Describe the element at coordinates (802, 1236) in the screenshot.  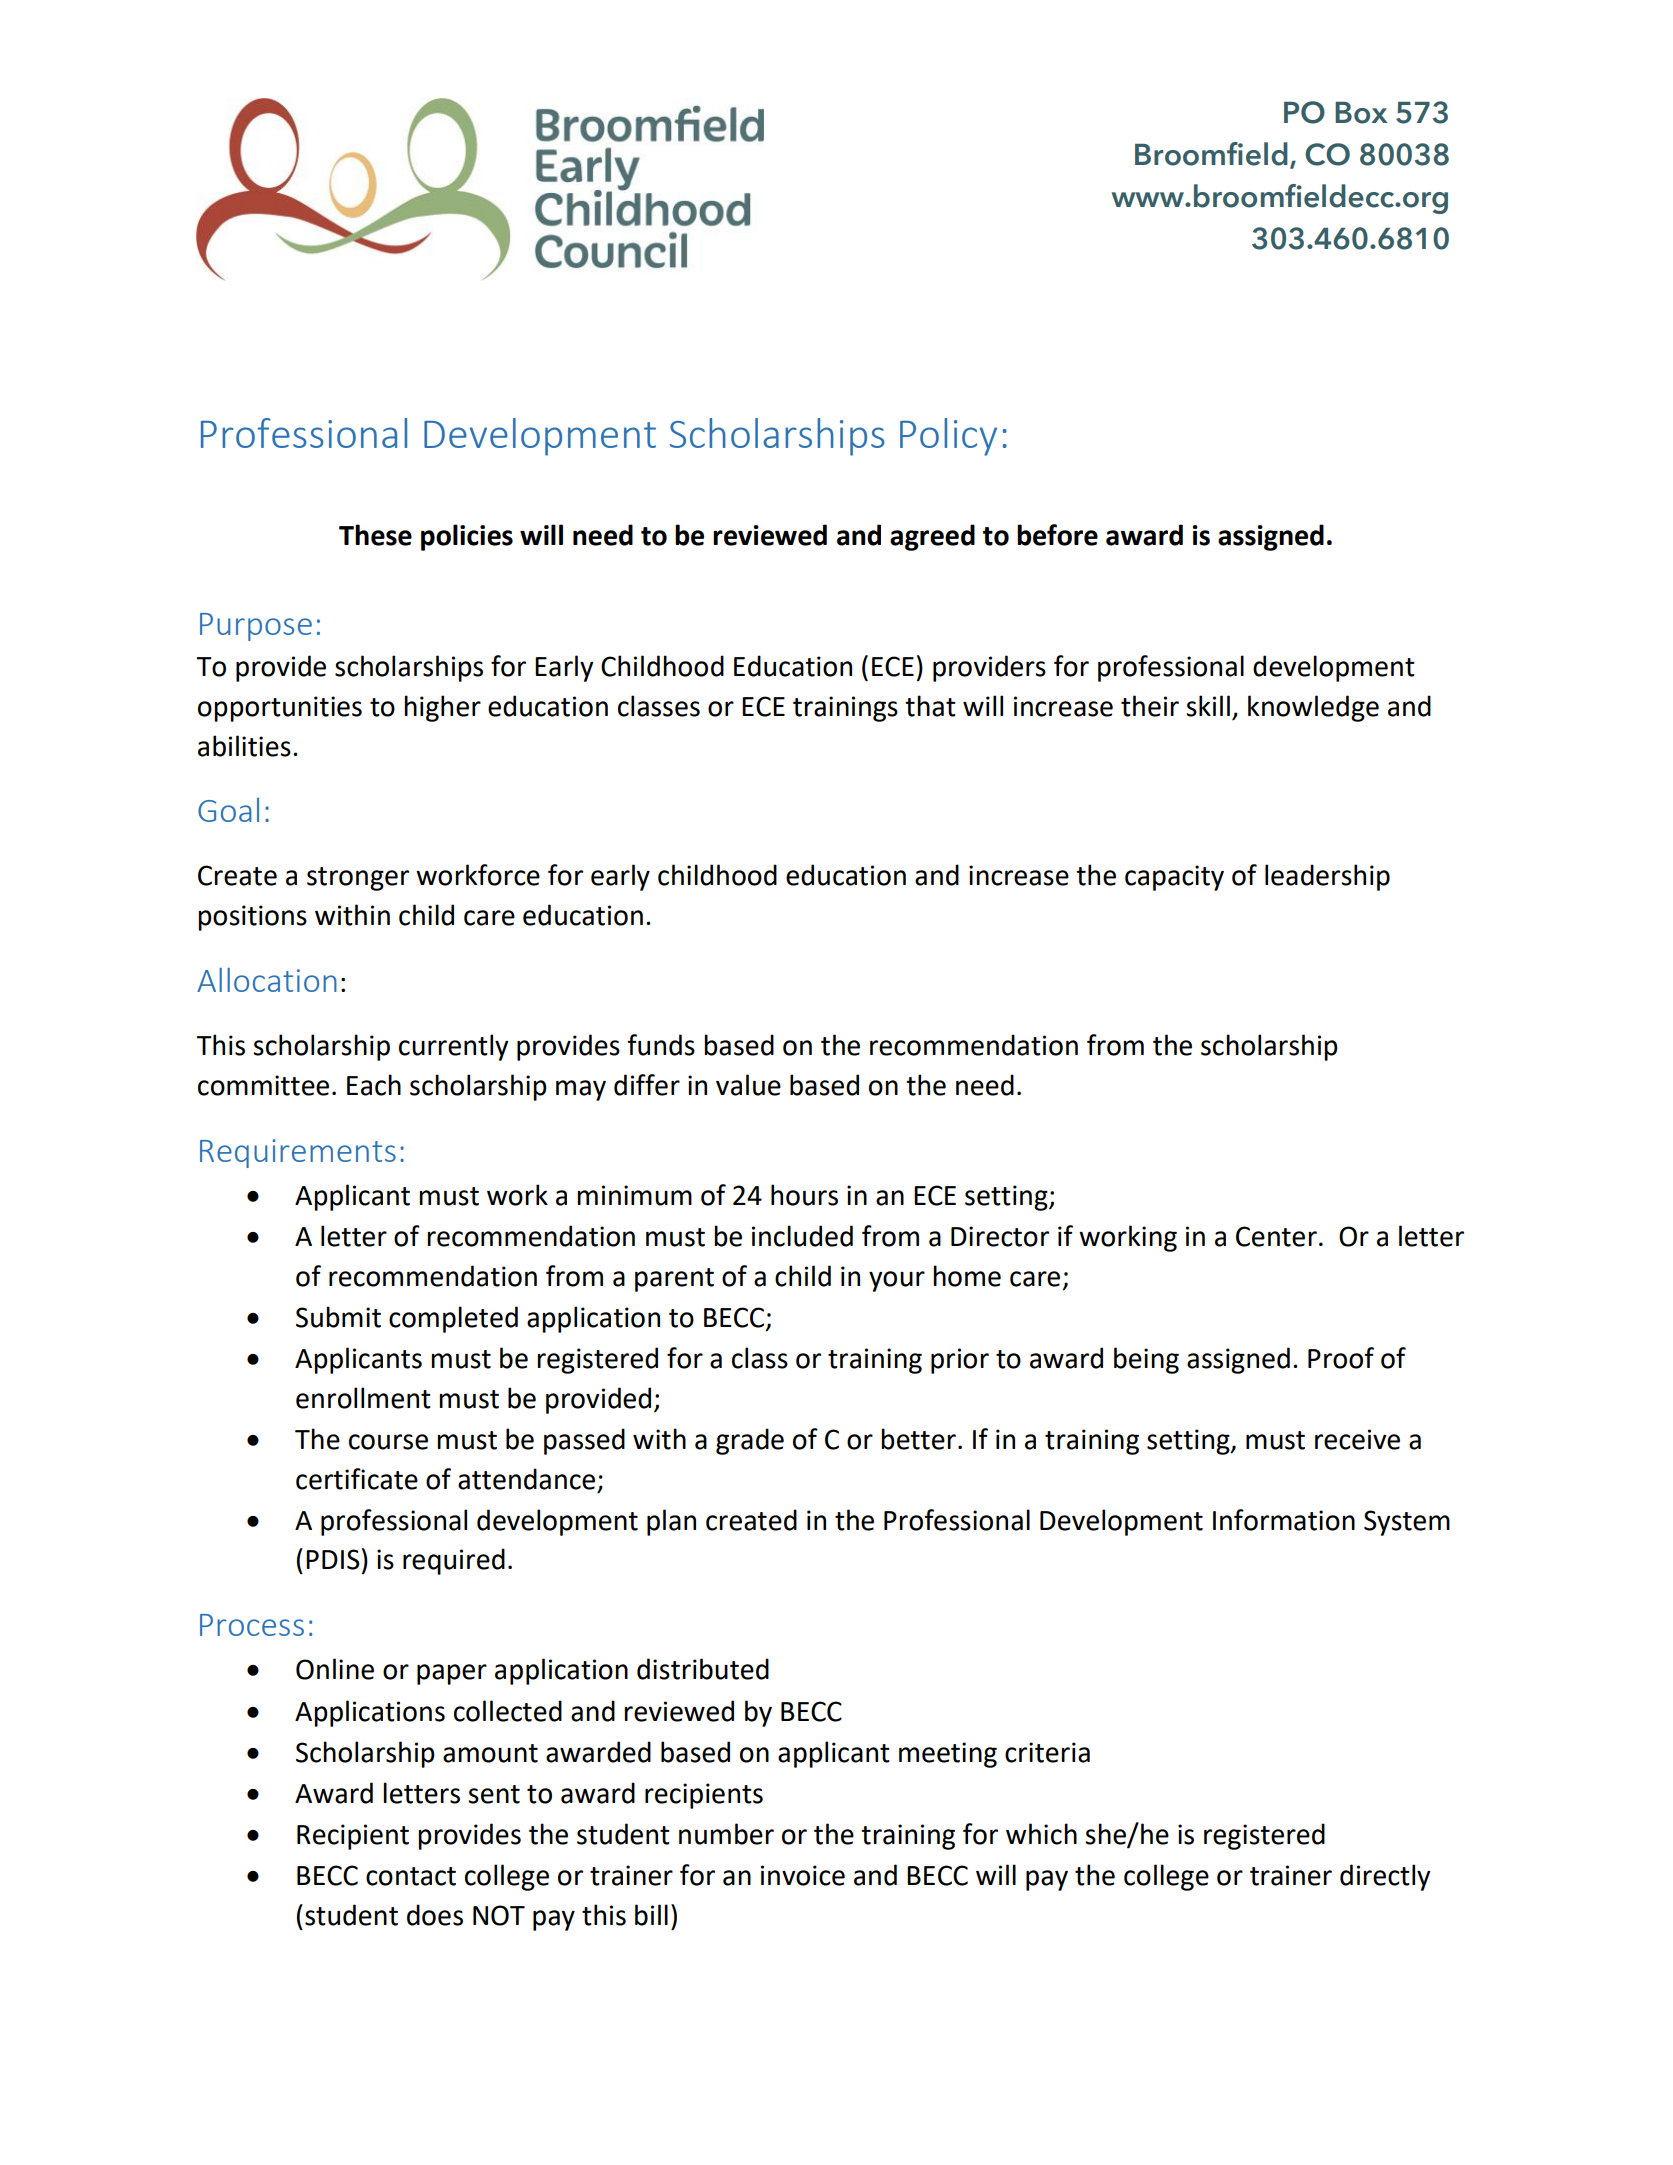
I see `included` at that location.
